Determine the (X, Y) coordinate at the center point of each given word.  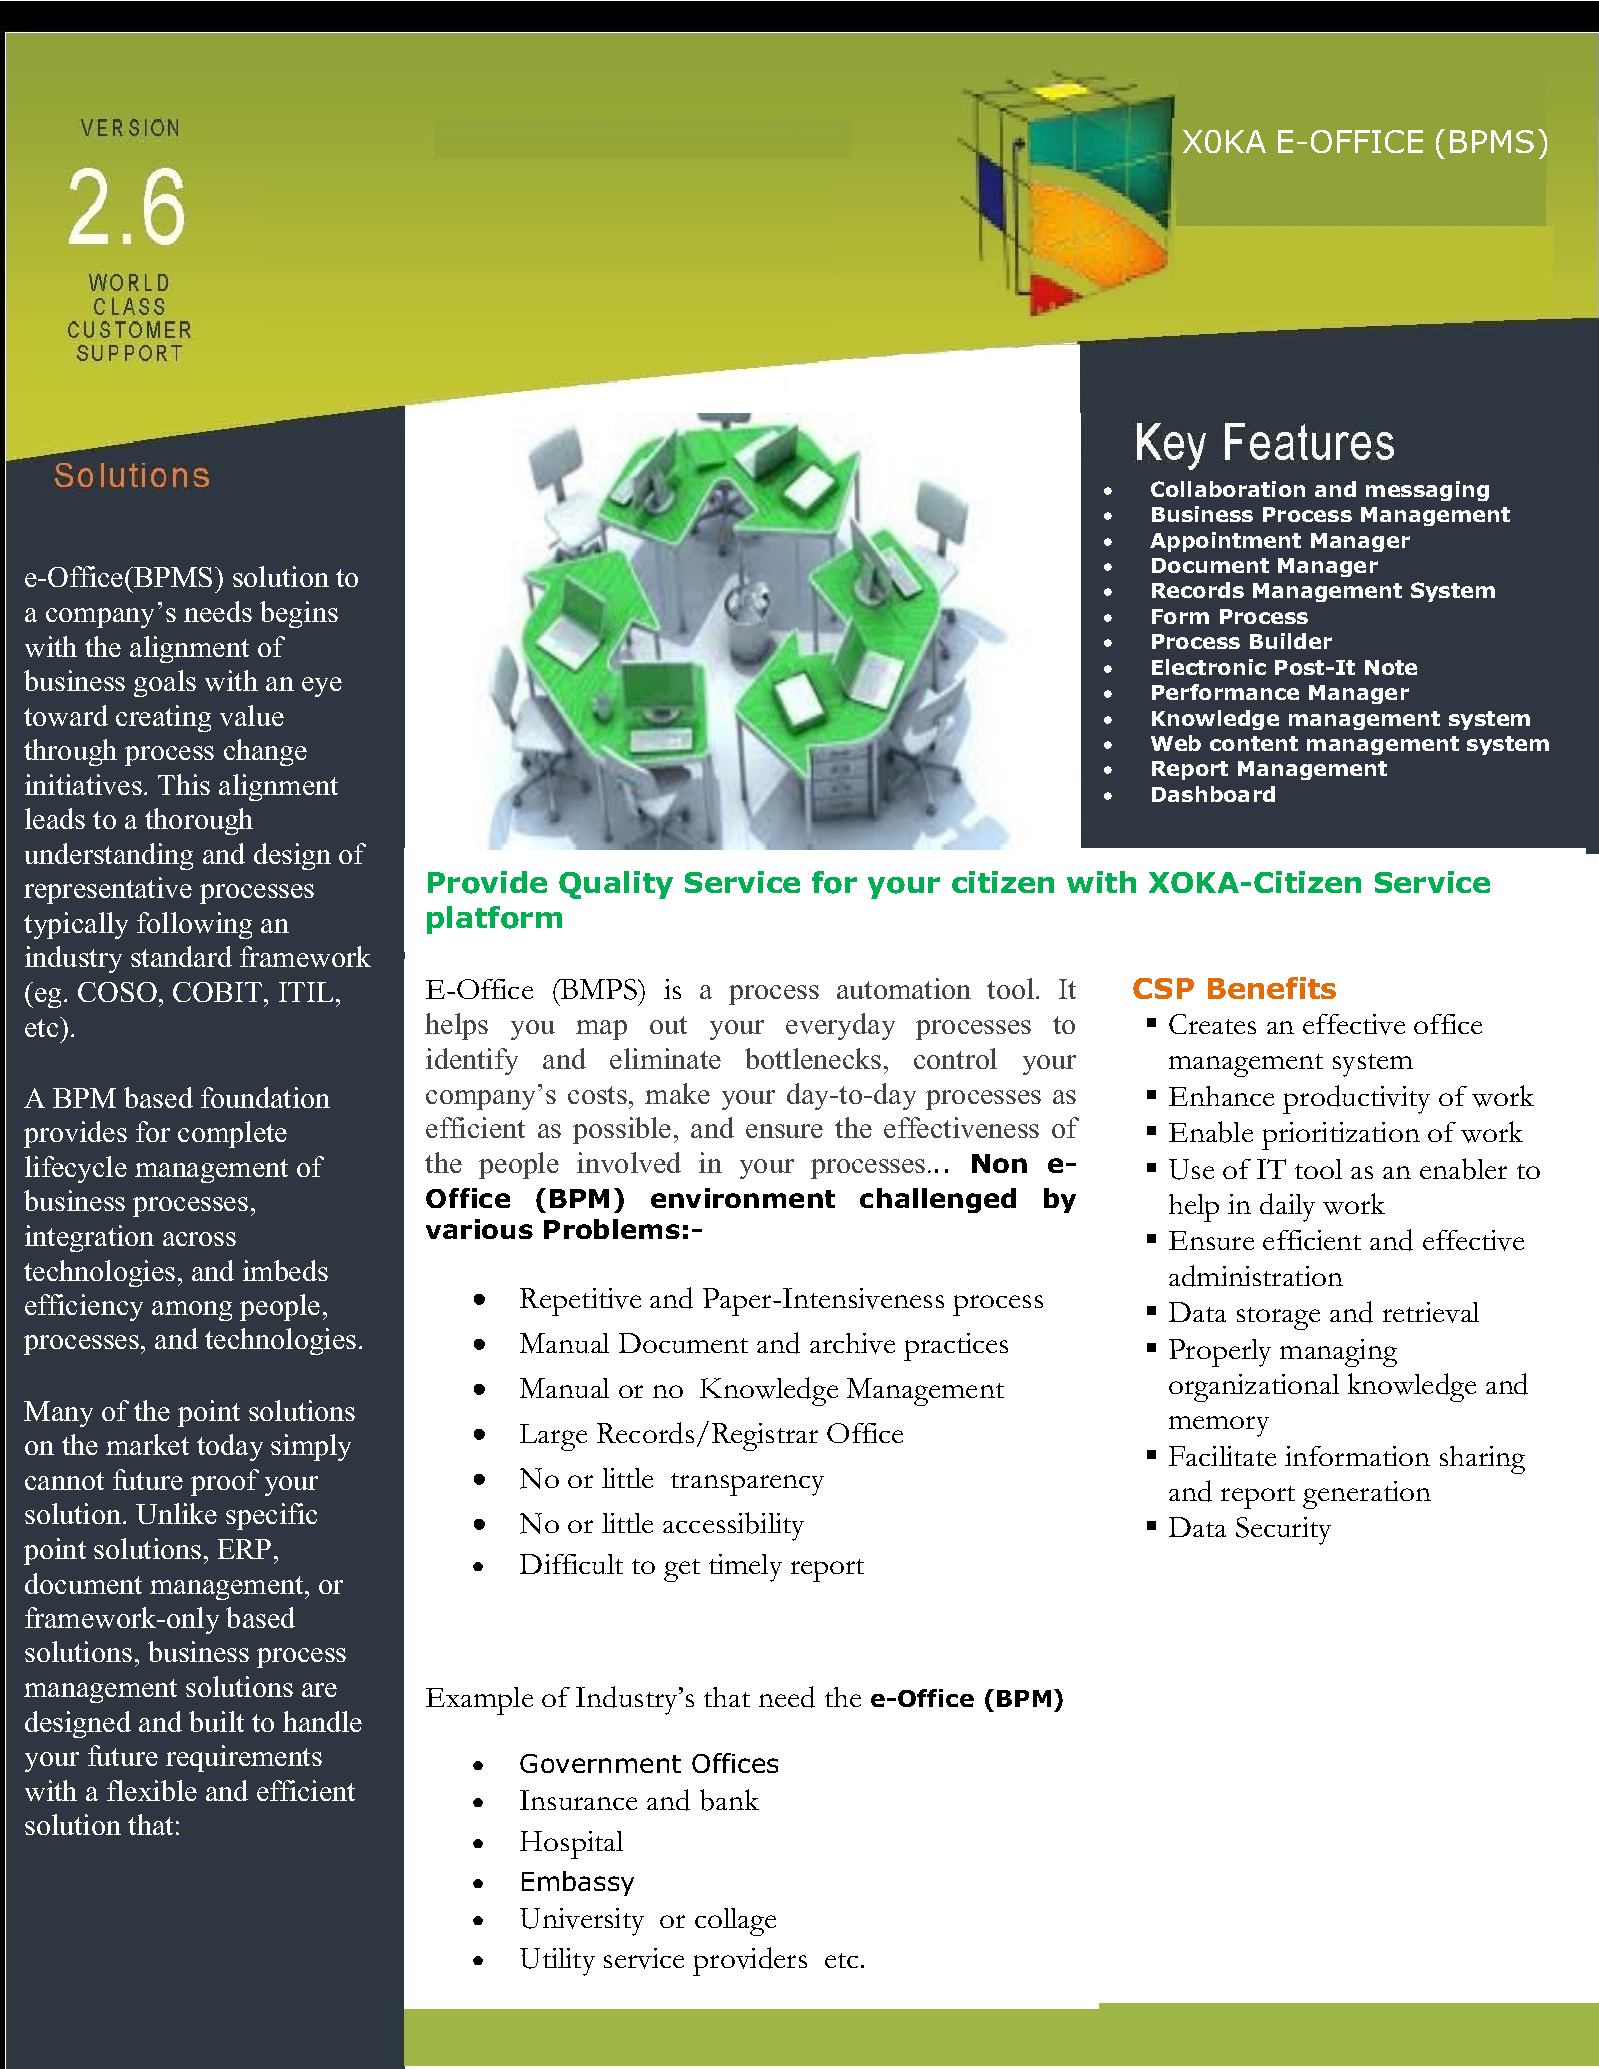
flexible (152, 1790)
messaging (1427, 491)
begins (299, 614)
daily (1287, 1207)
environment (743, 1198)
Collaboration (1228, 489)
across (199, 1239)
